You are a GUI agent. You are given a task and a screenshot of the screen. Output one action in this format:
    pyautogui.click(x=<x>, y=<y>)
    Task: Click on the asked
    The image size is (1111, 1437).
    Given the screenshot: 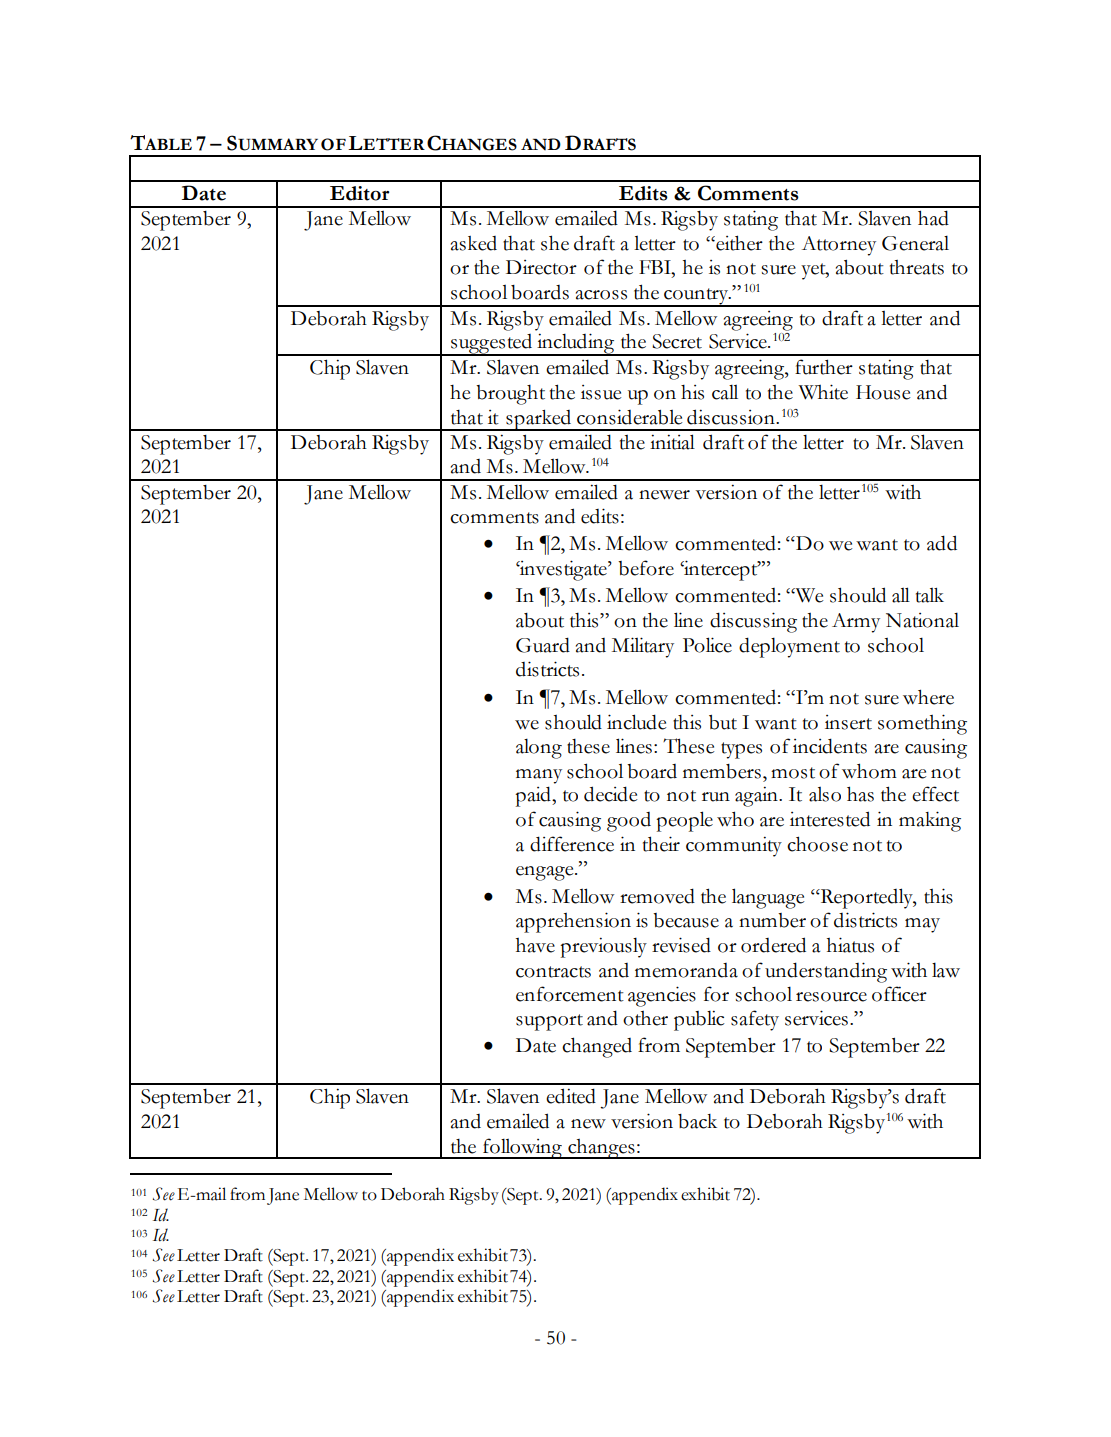 What is the action you would take?
    pyautogui.click(x=474, y=243)
